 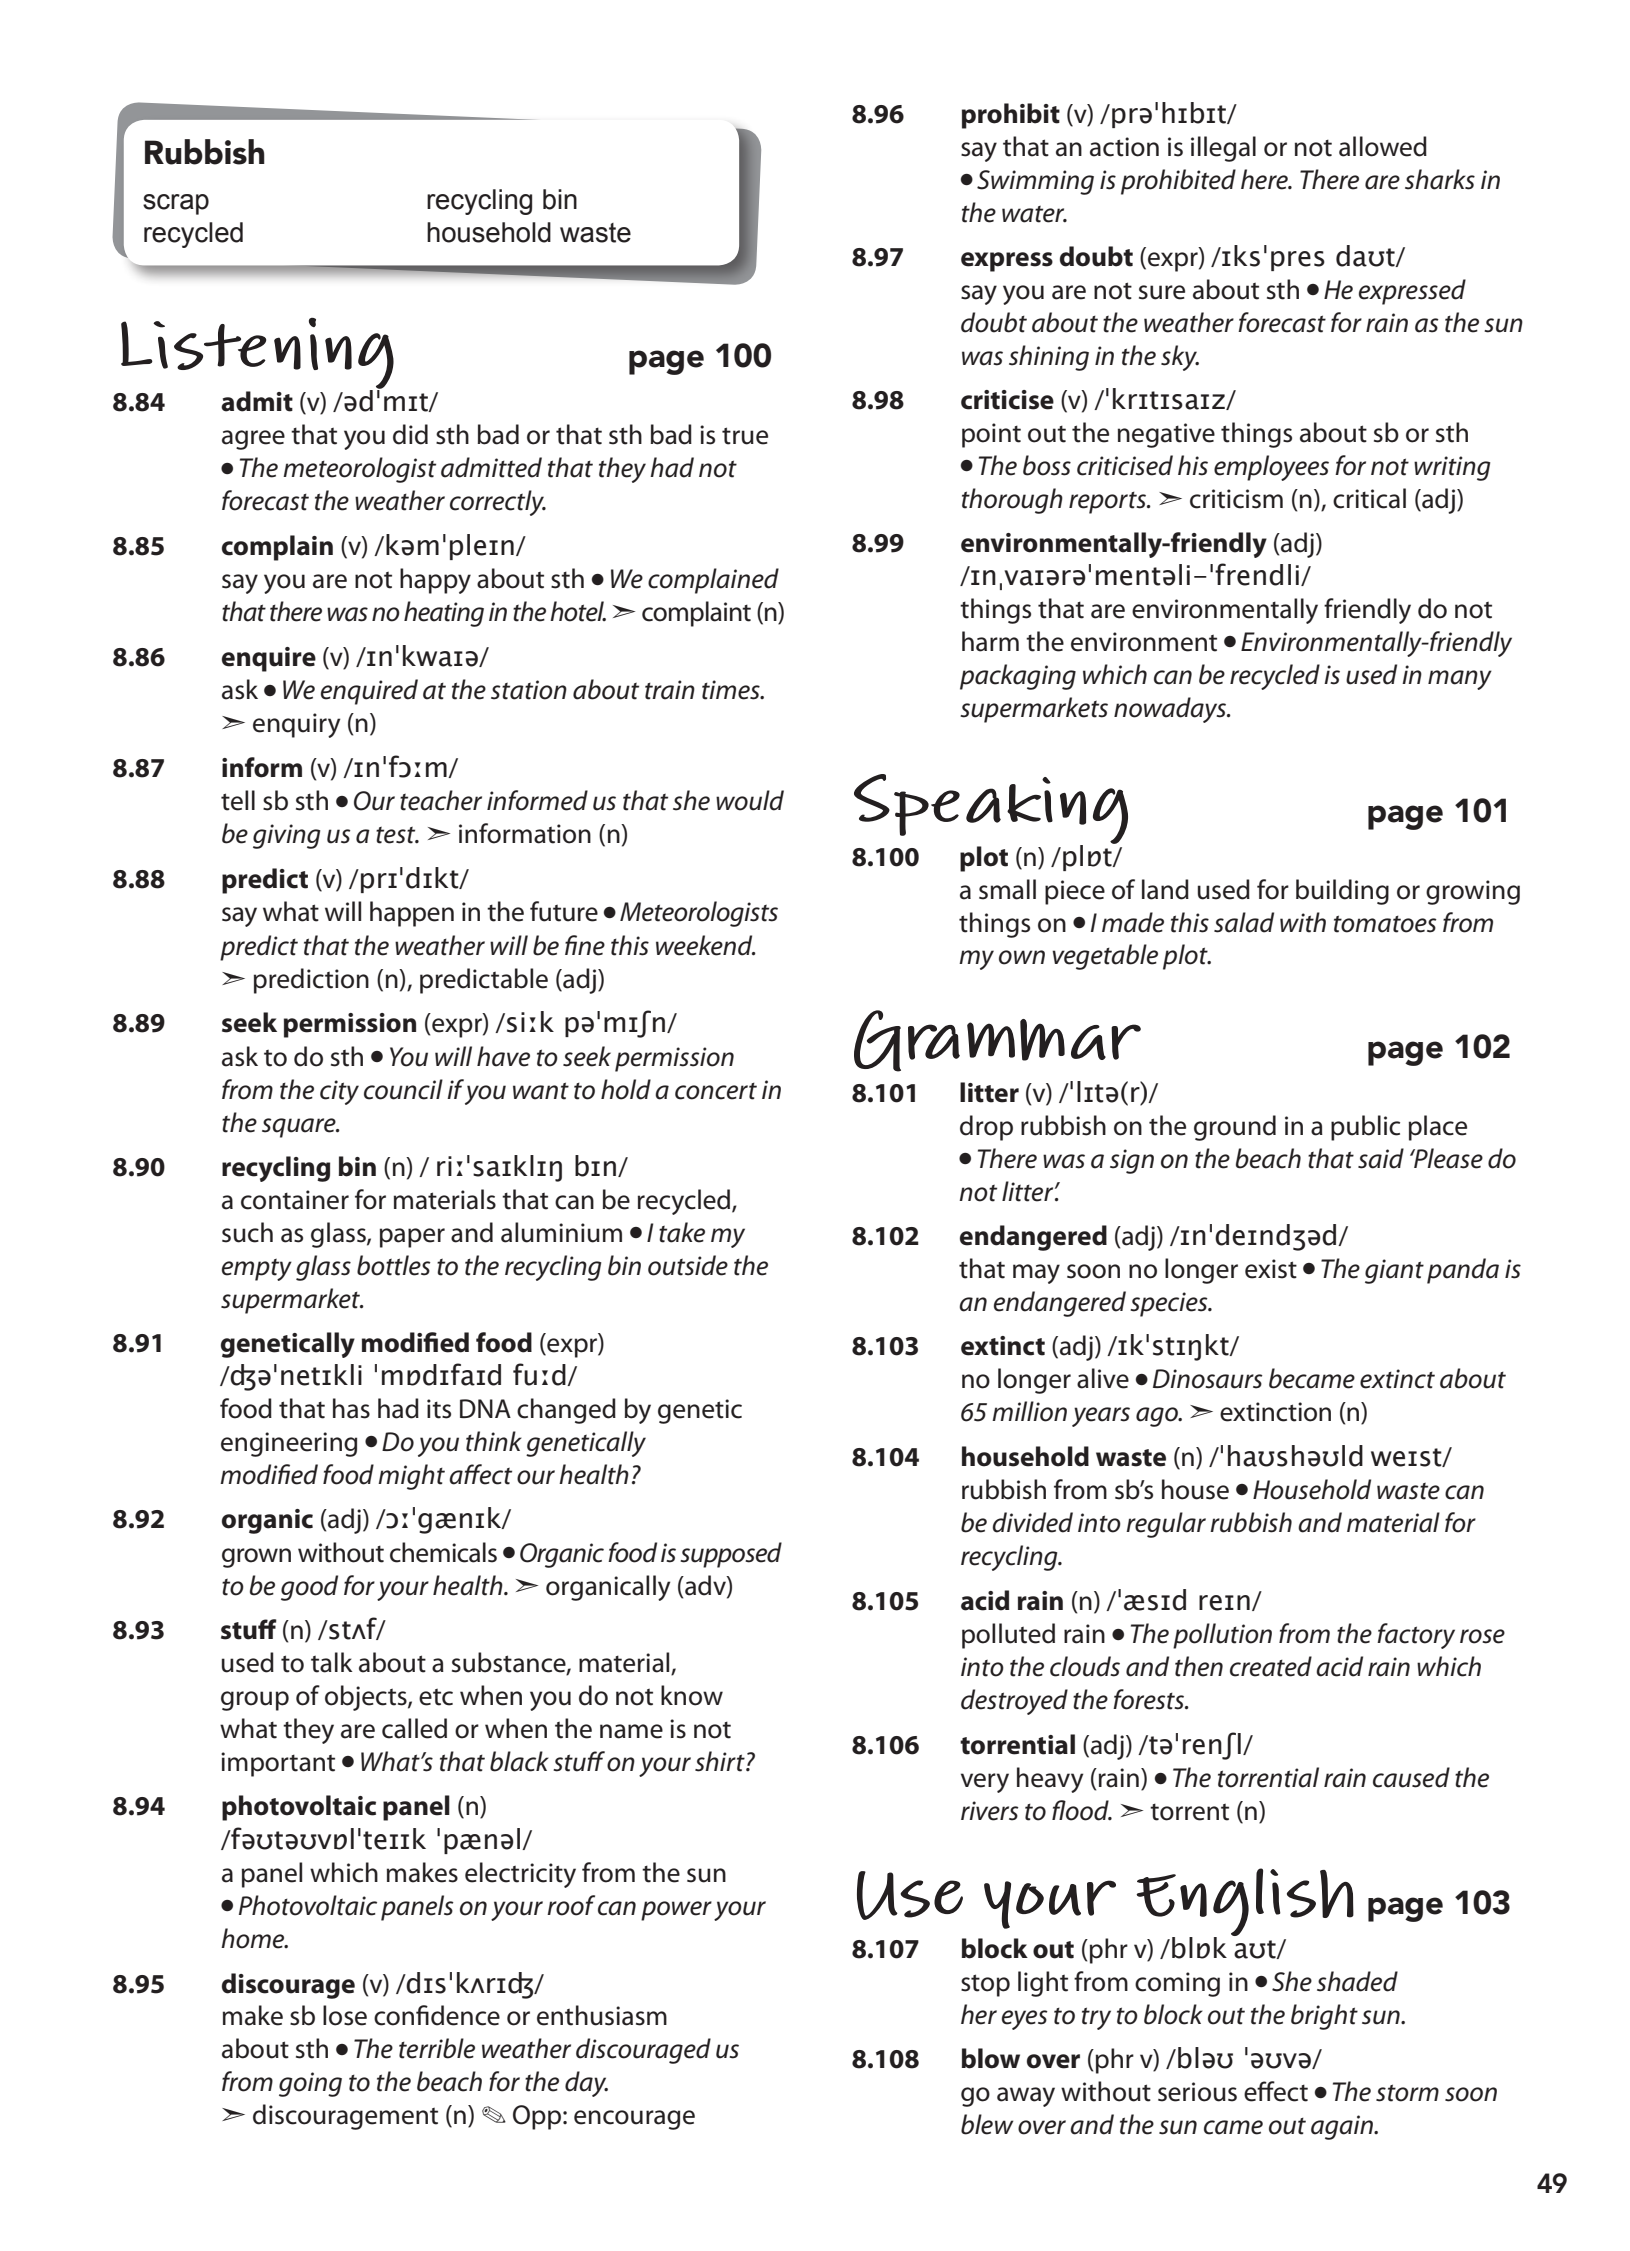 What do you see at coordinates (296, 725) in the document?
I see `enquiry` at bounding box center [296, 725].
